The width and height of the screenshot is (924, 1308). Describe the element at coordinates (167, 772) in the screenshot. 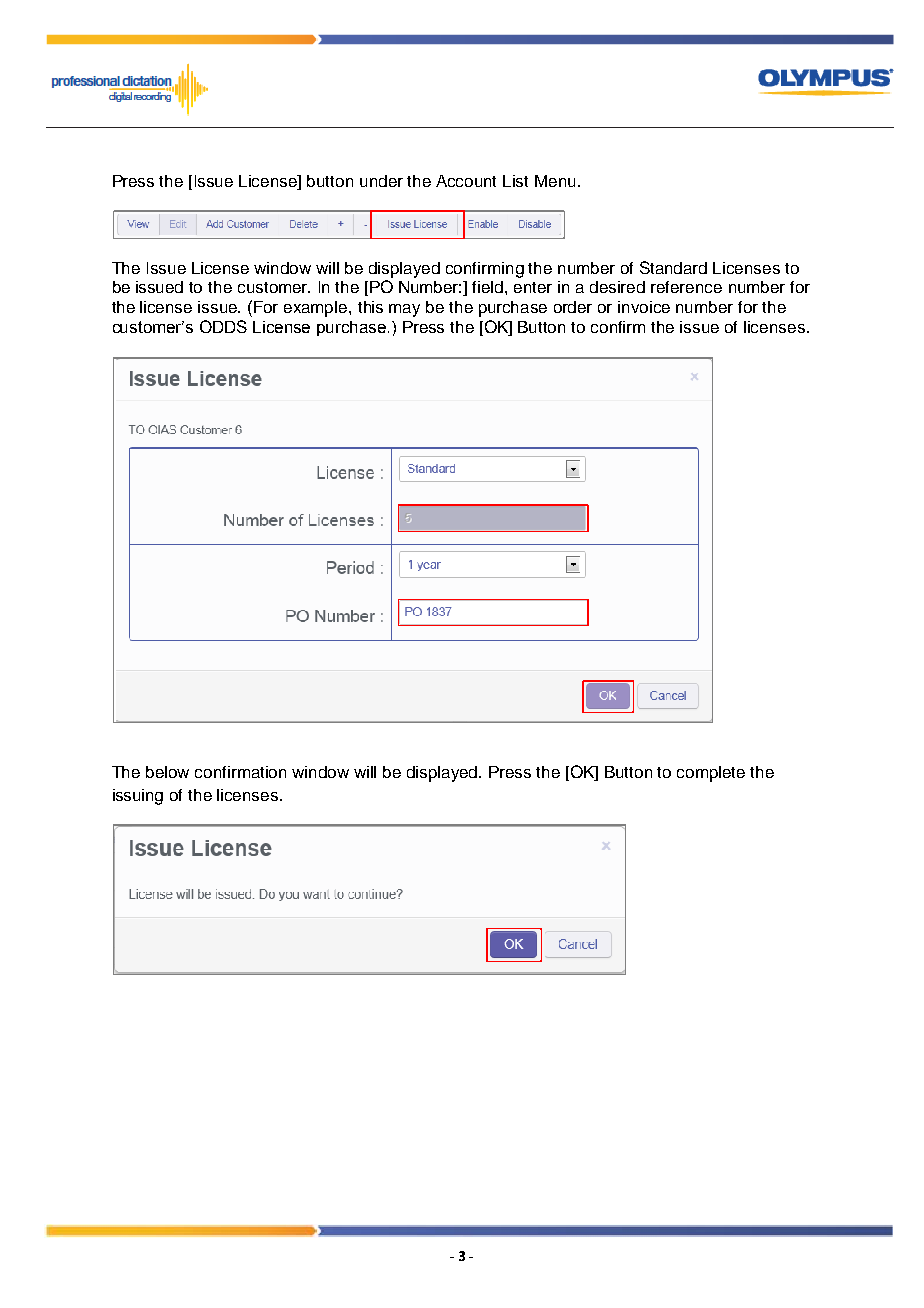

I see `below` at that location.
